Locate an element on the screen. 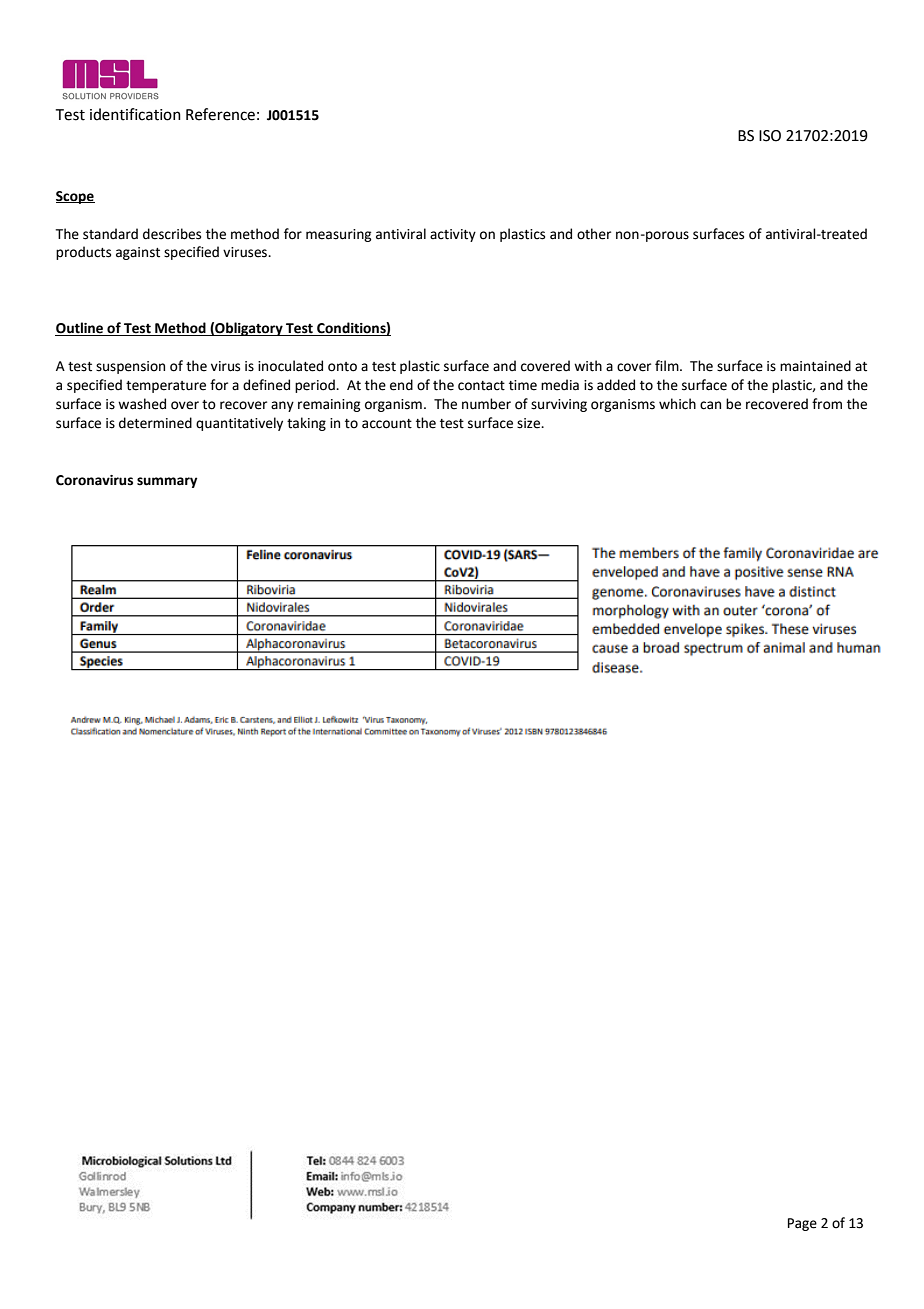  Page is located at coordinates (802, 1224).
